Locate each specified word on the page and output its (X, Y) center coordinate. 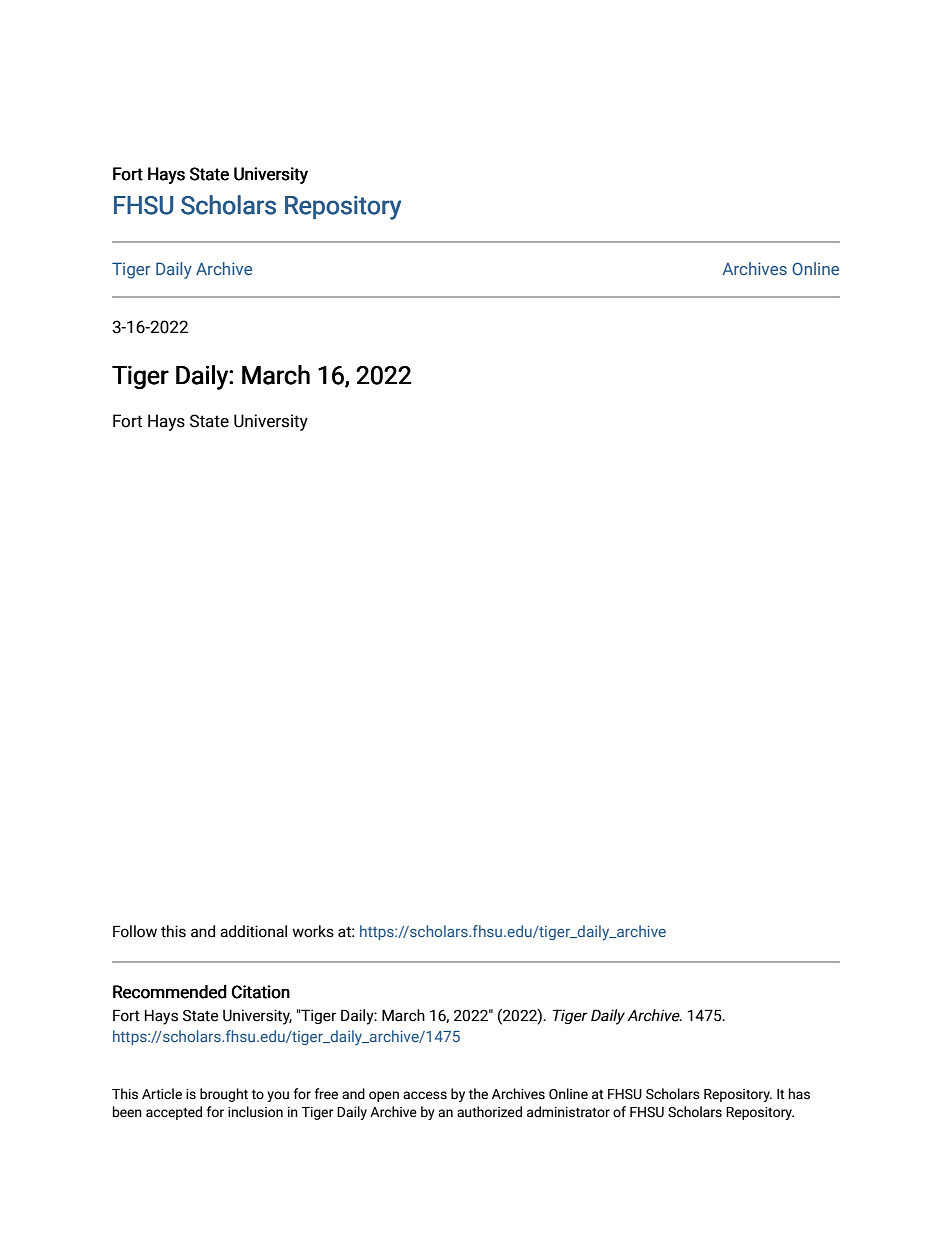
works (313, 931)
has (799, 1094)
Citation (261, 992)
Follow (135, 931)
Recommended (170, 992)
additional (253, 931)
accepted (174, 1113)
